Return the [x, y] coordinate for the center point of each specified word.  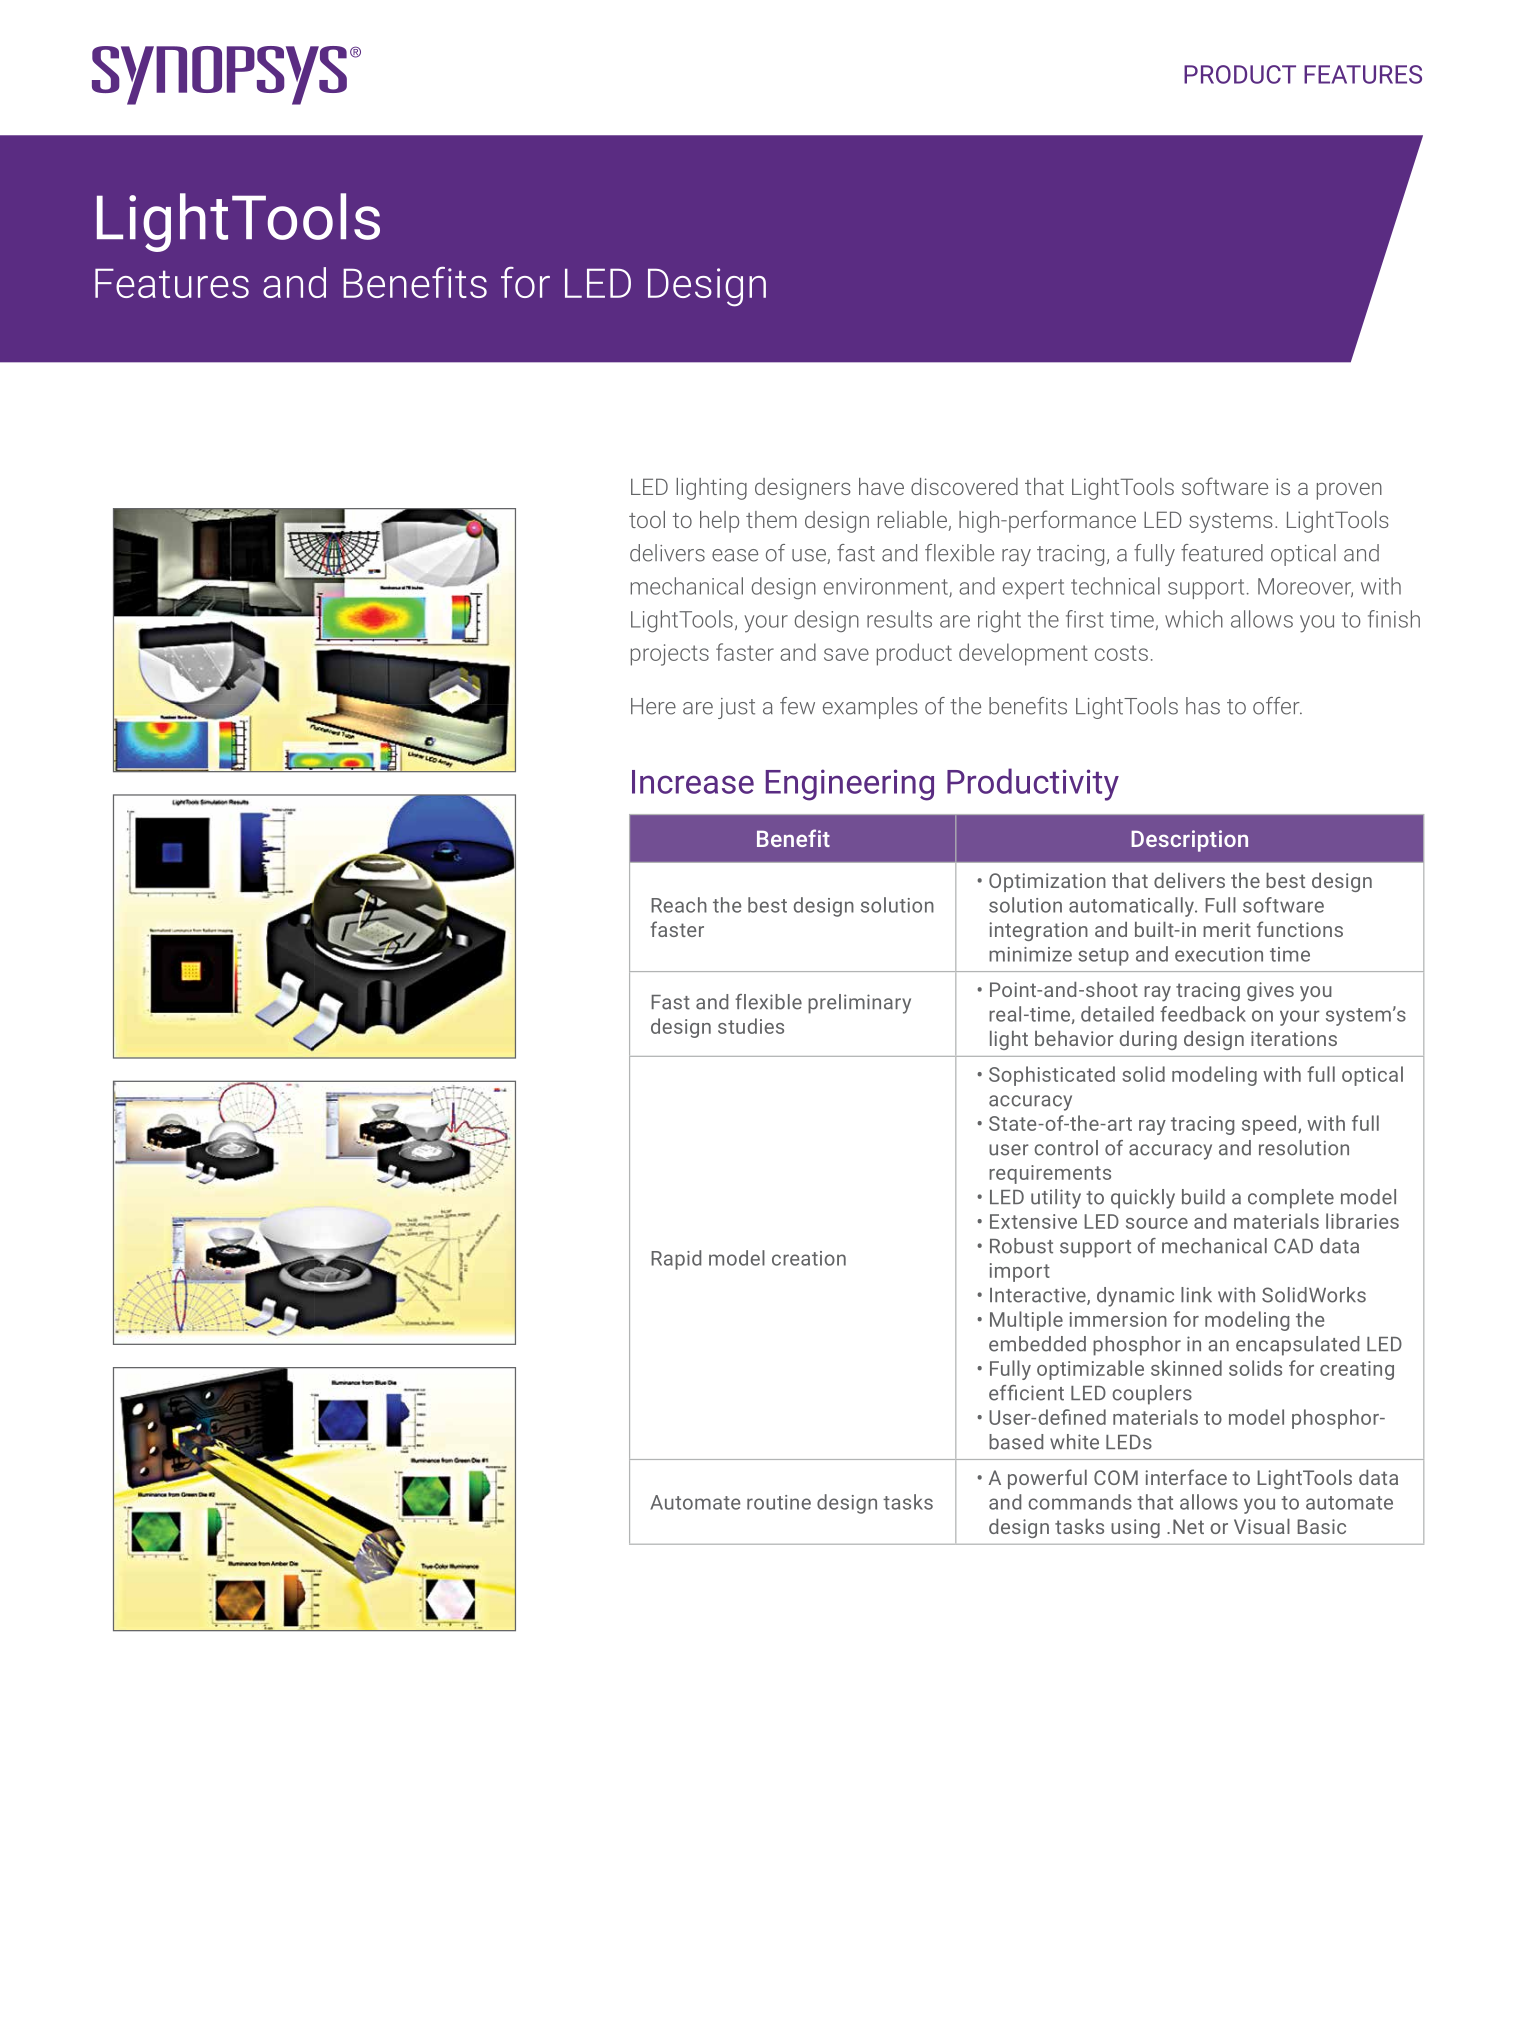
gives [1270, 991]
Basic [1321, 1526]
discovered [964, 486]
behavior [1074, 1038]
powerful [1047, 1479]
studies [751, 1026]
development [1023, 654]
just [736, 708]
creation [809, 1258]
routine [779, 1502]
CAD [1293, 1246]
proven [1349, 491]
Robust [1021, 1246]
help [719, 522]
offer [1277, 706]
